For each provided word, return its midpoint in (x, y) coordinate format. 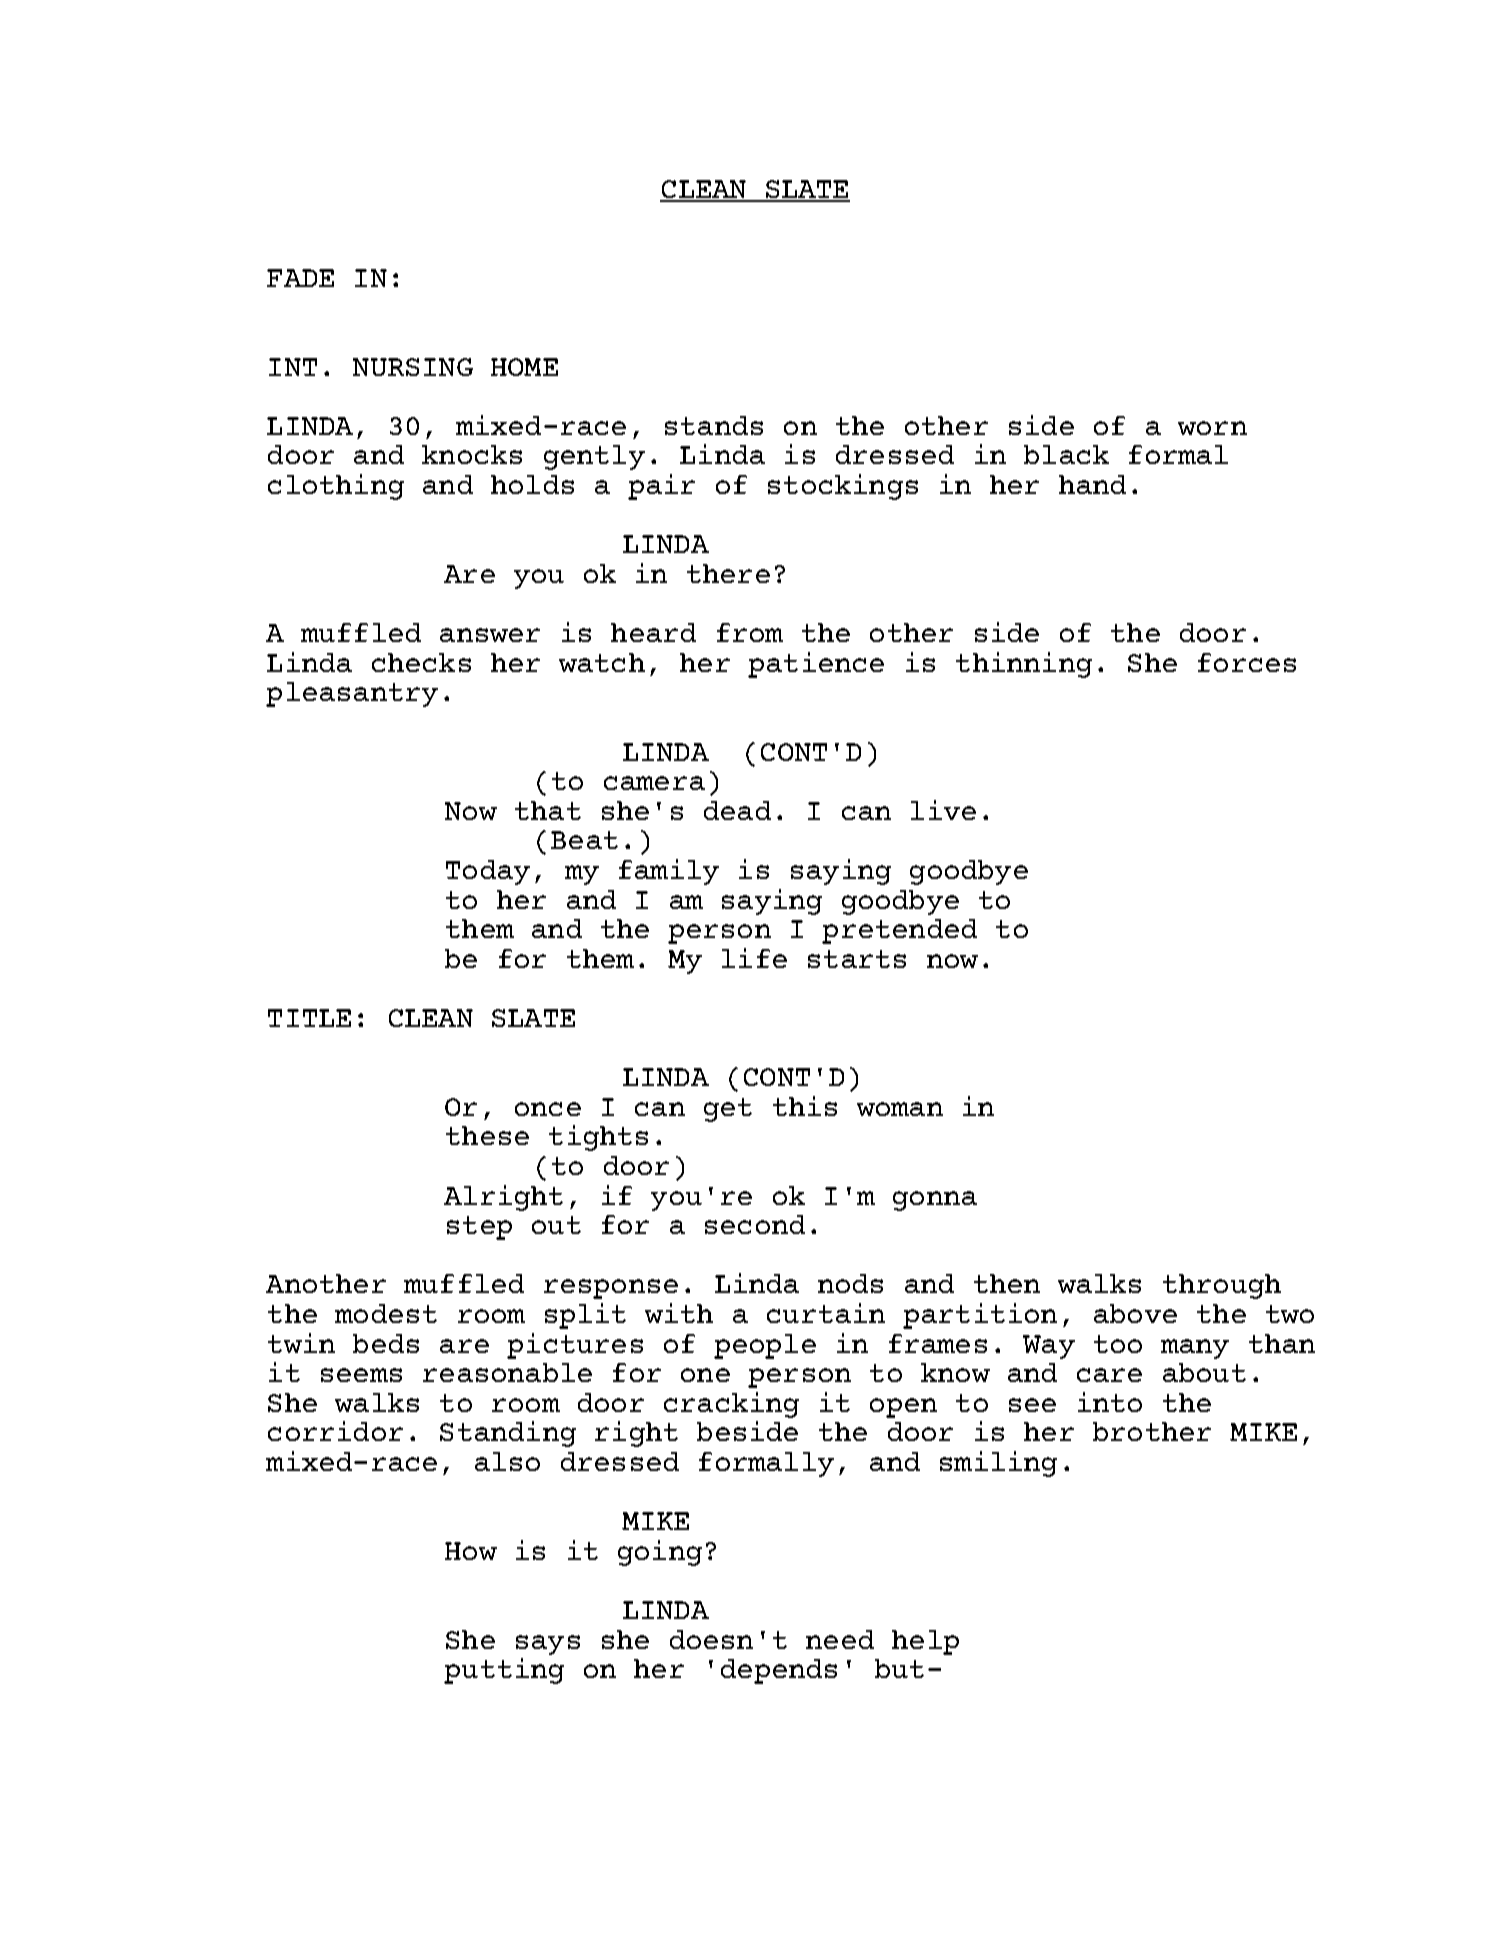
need (840, 1639)
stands (714, 425)
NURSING (413, 367)
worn (1212, 428)
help (925, 1642)
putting (504, 1671)
